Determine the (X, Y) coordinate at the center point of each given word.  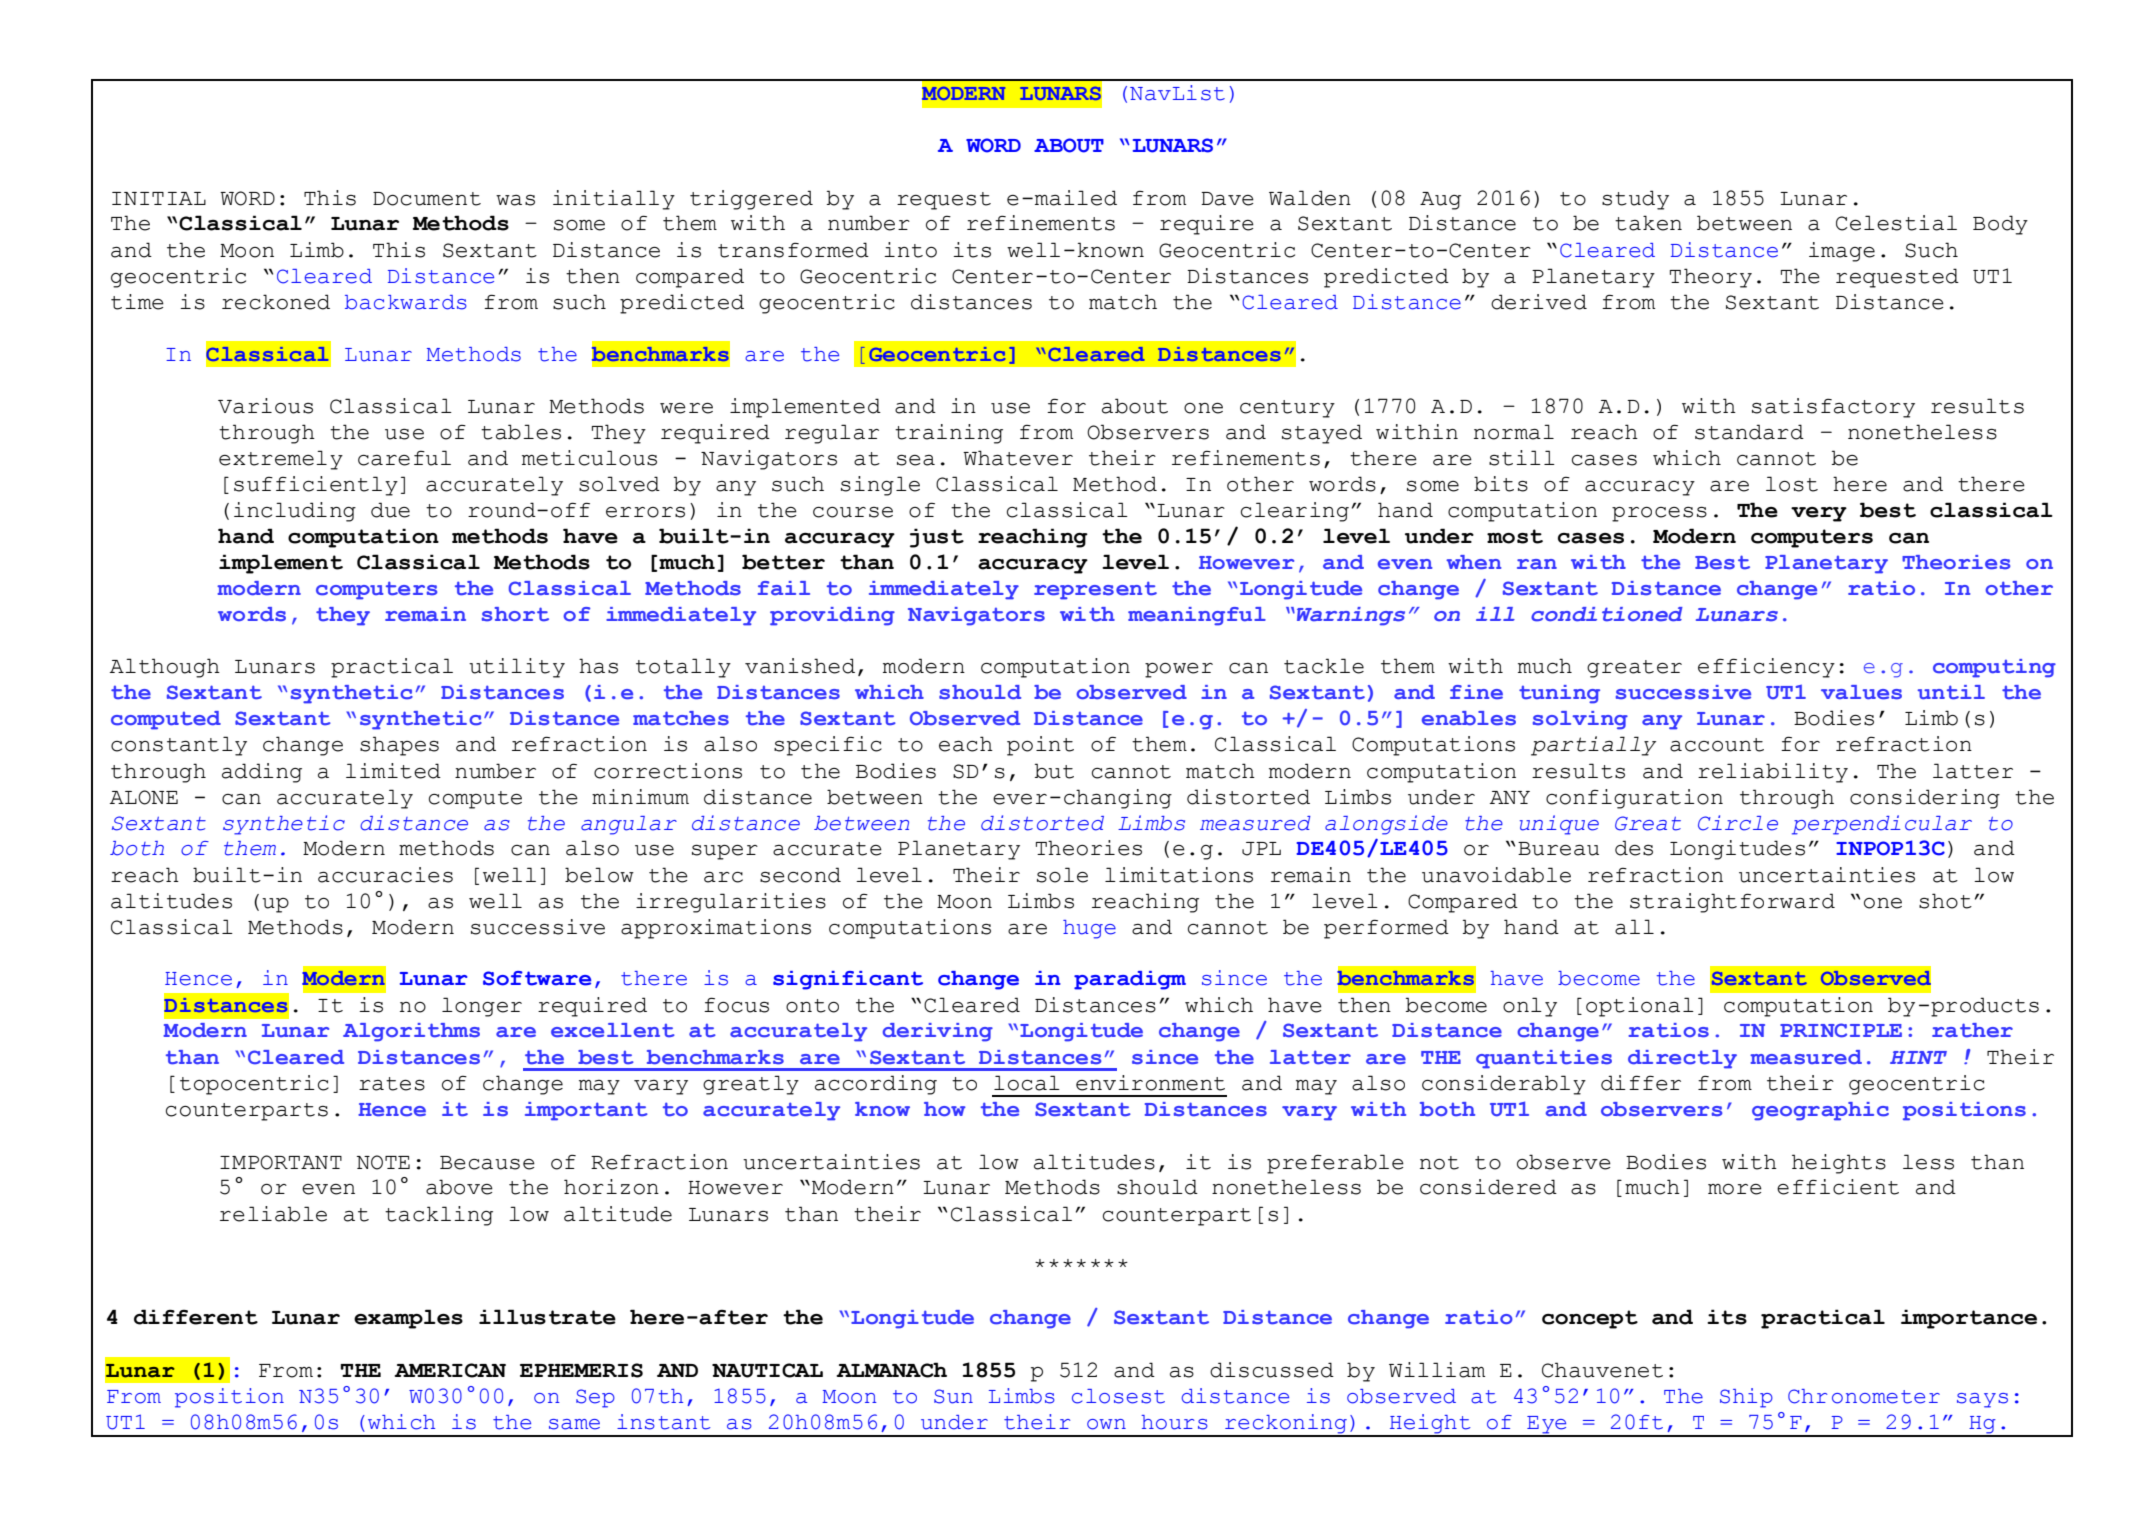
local (1027, 1083)
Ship (1746, 1398)
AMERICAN (450, 1370)
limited (393, 771)
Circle (1738, 823)
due (390, 510)
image (1842, 252)
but (1054, 771)
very (1819, 514)
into (910, 250)
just (937, 538)
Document (427, 199)
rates (392, 1084)
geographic (1820, 1111)
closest (1118, 1396)
